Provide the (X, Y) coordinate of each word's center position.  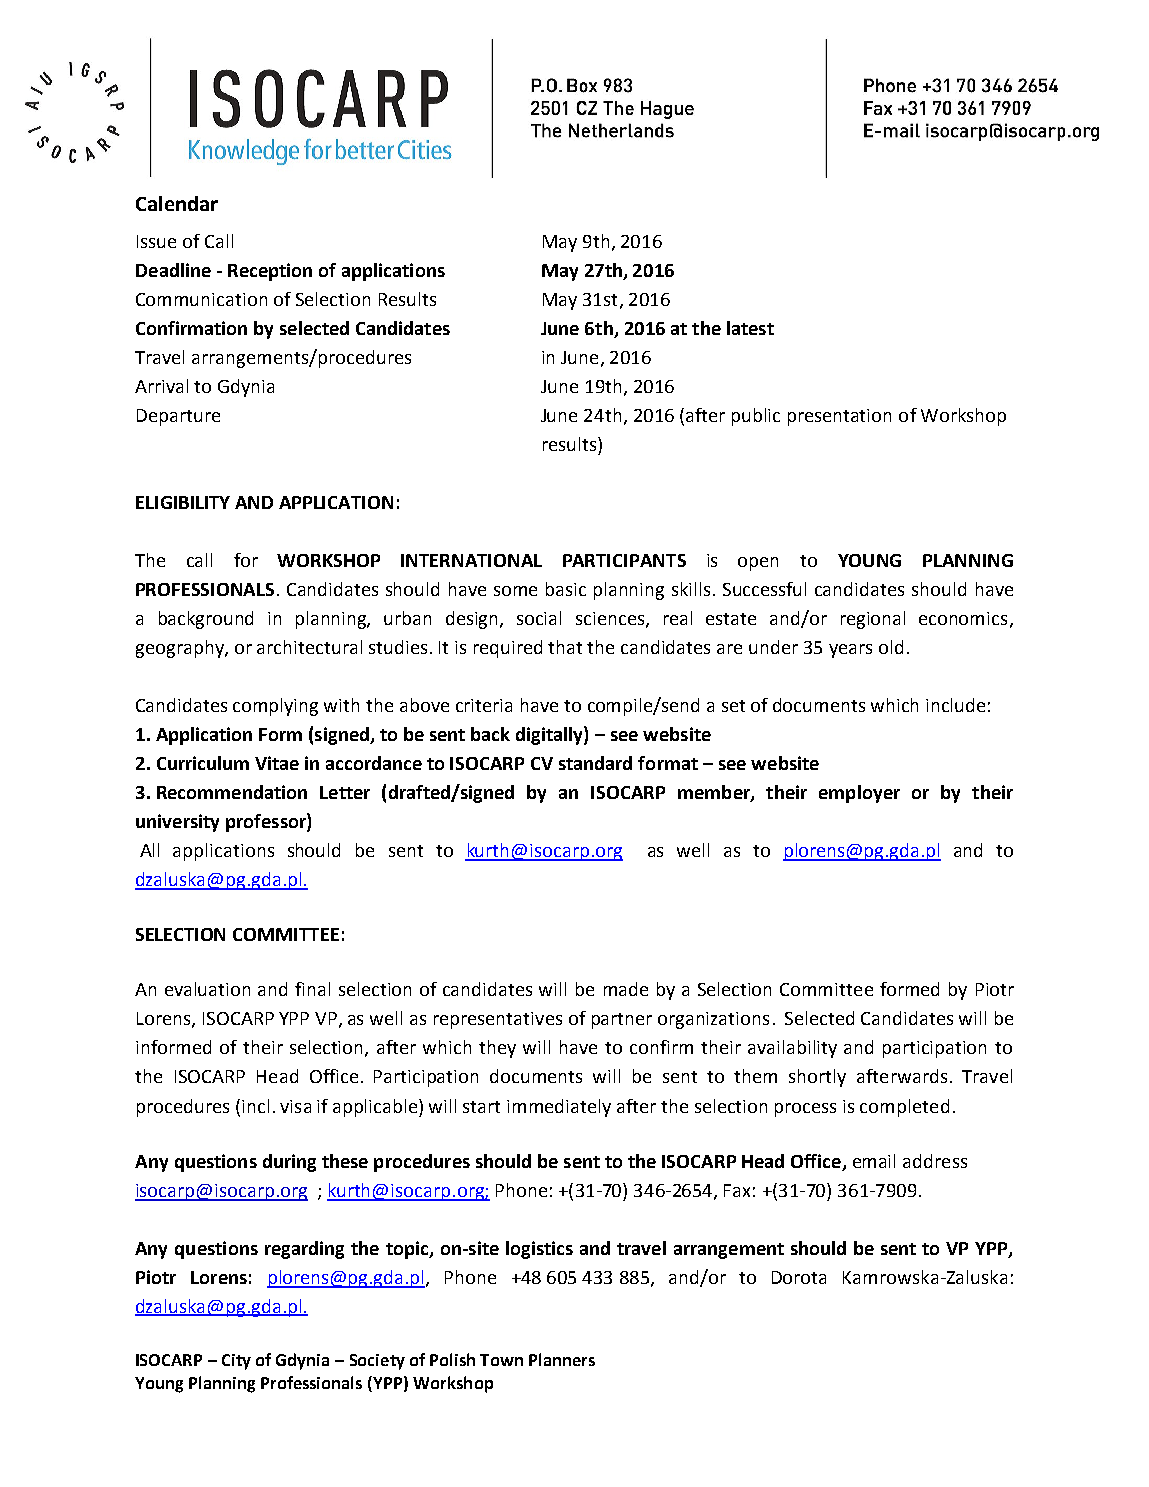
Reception (270, 272)
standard (595, 763)
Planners (562, 1359)
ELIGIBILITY (183, 502)
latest (750, 328)
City (236, 1362)
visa (295, 1106)
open (758, 564)
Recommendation (232, 792)
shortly (817, 1078)
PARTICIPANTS (624, 560)
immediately (559, 1108)
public (756, 417)
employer (859, 794)
